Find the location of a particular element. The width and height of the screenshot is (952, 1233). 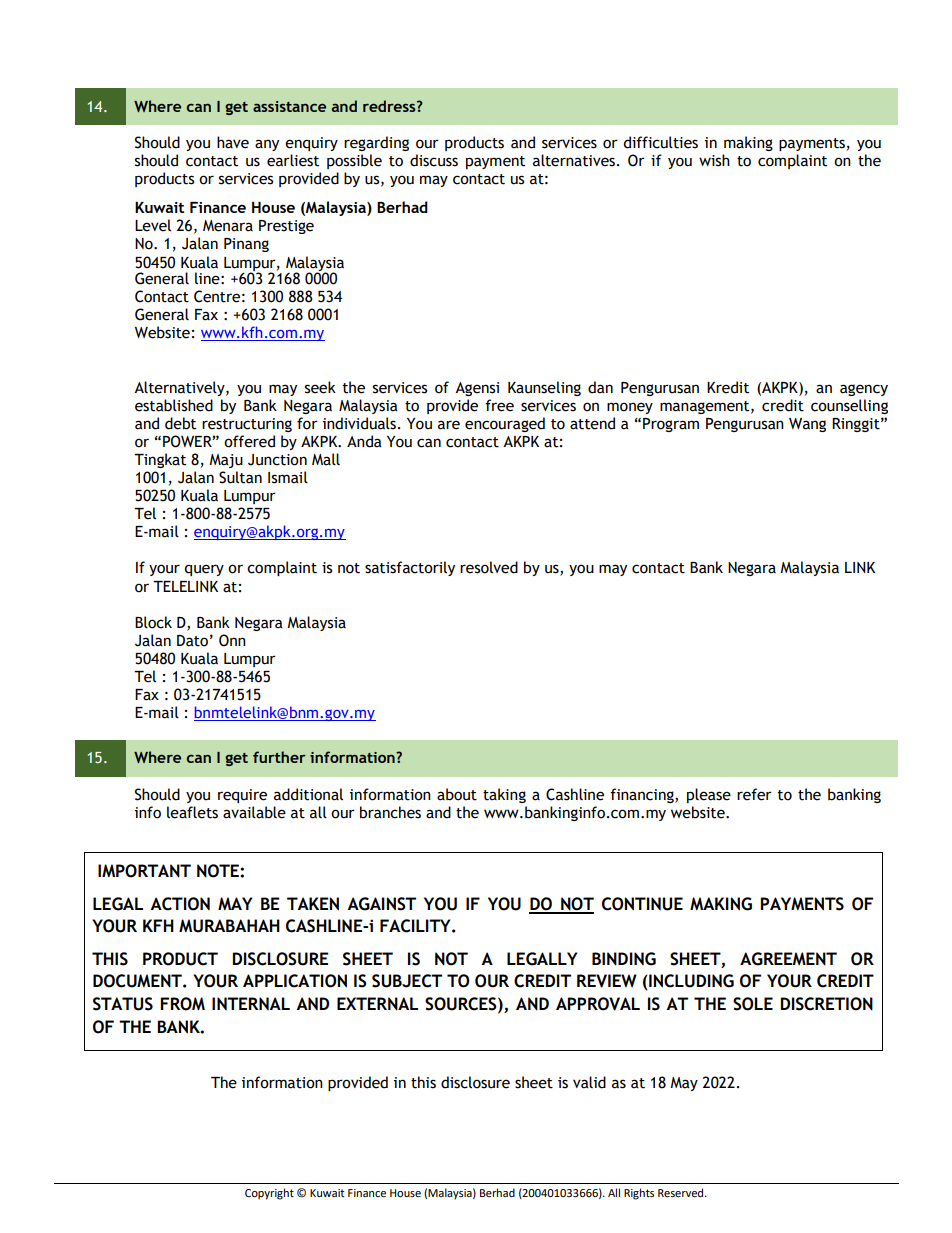

valid is located at coordinates (589, 1082).
